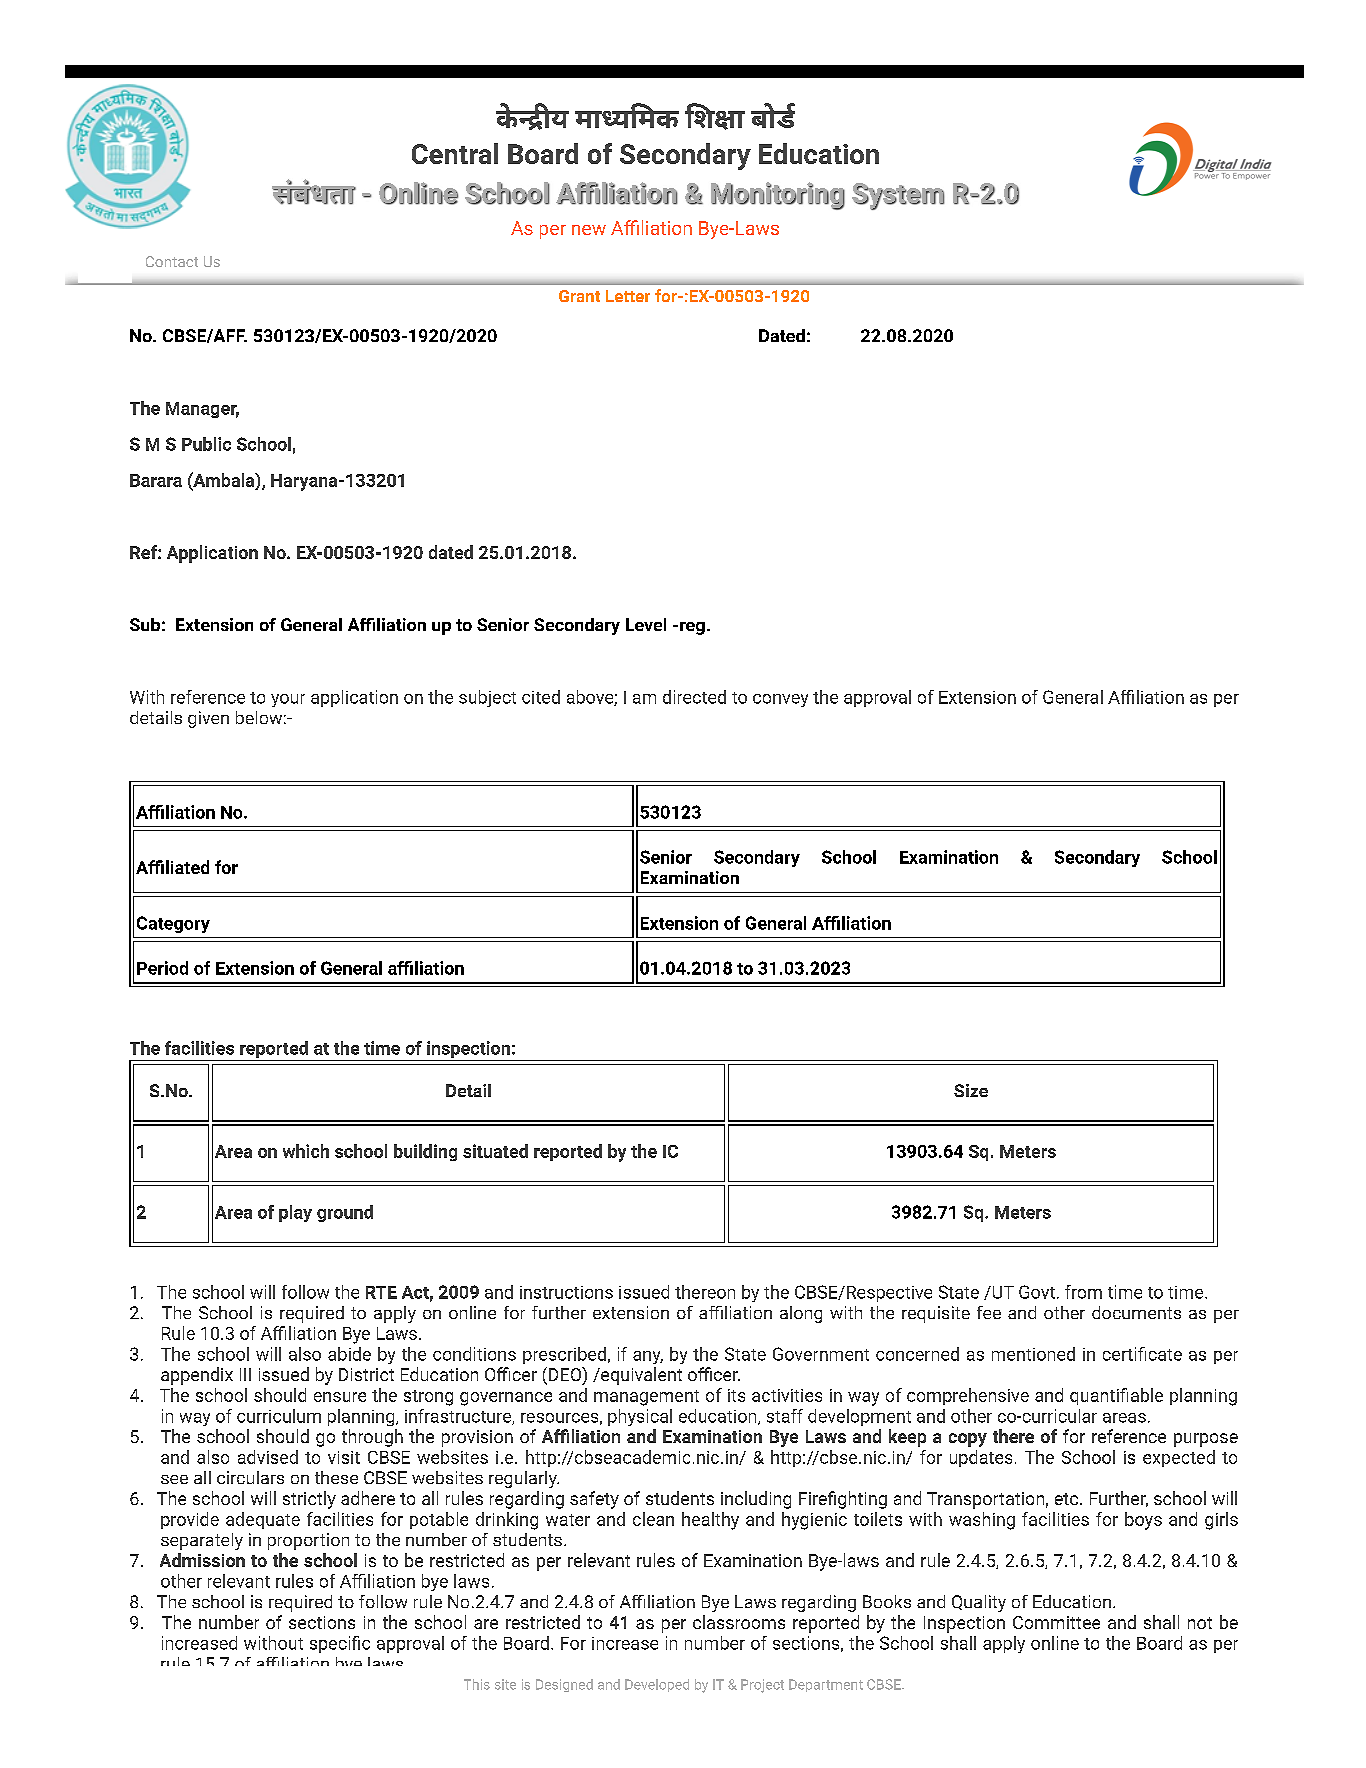 The image size is (1366, 1768). I want to click on Contact, so click(172, 261).
